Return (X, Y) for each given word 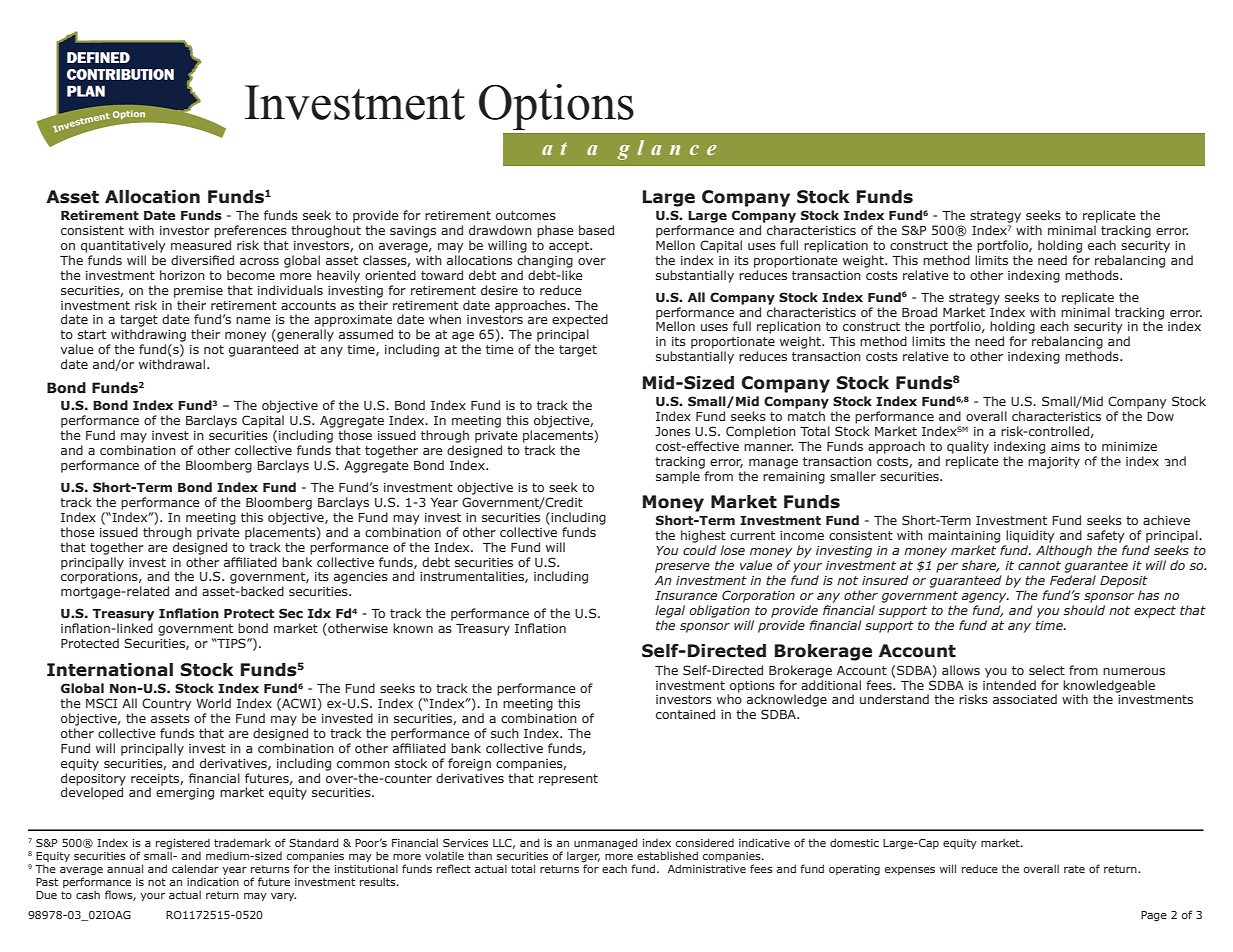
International (110, 670)
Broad (919, 312)
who (729, 699)
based (596, 230)
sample (678, 477)
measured (201, 245)
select (1047, 670)
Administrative (707, 868)
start (92, 334)
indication (213, 882)
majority (1054, 463)
